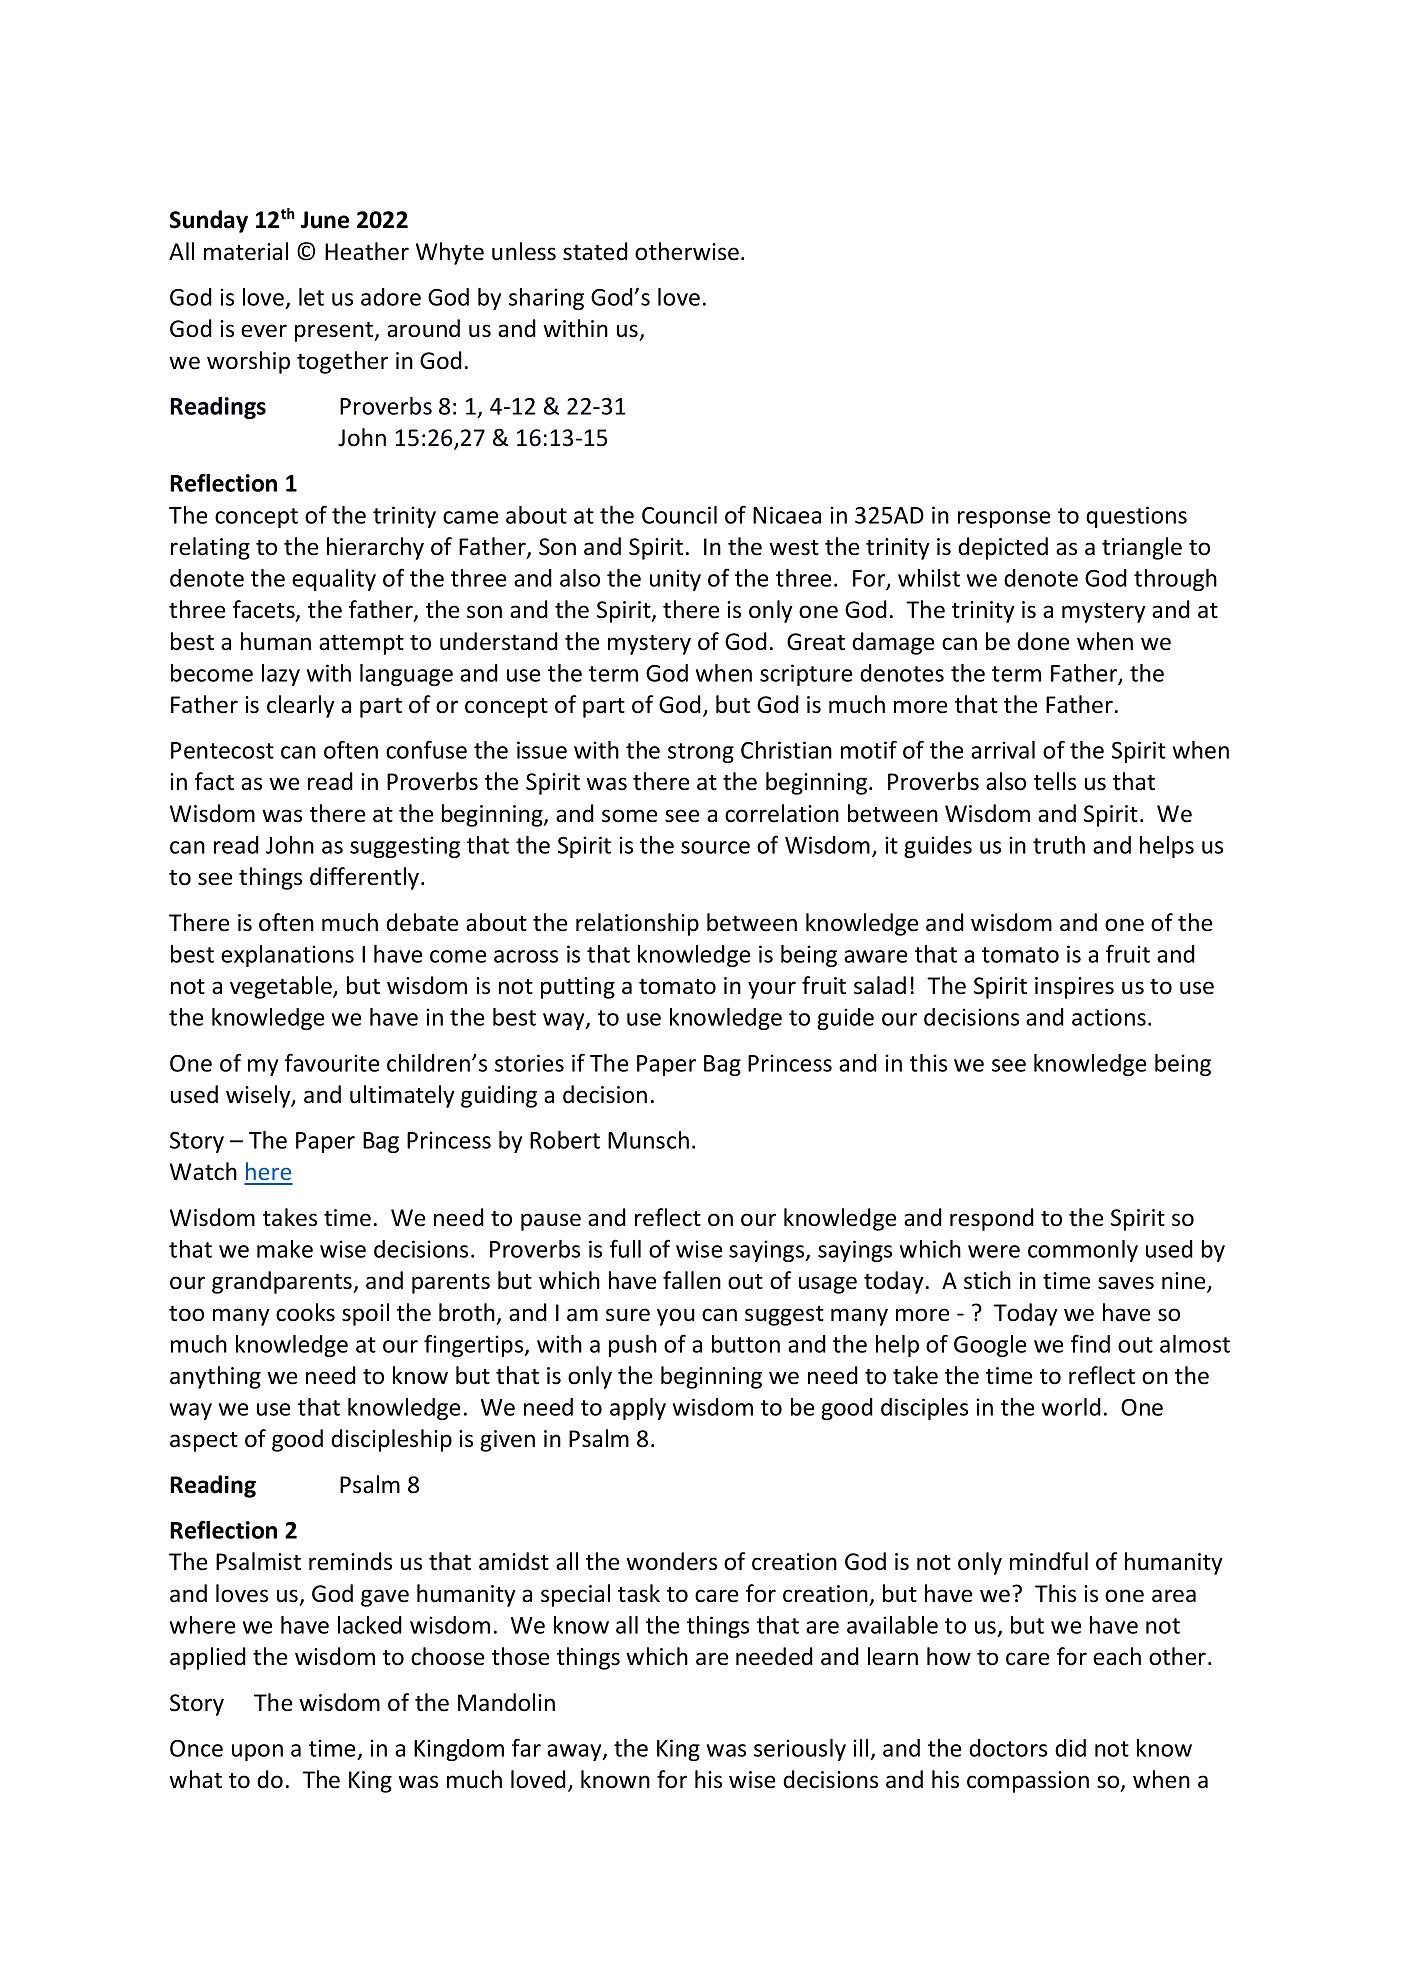 The image size is (1401, 1981). Describe the element at coordinates (257, 1752) in the screenshot. I see `upon` at that location.
